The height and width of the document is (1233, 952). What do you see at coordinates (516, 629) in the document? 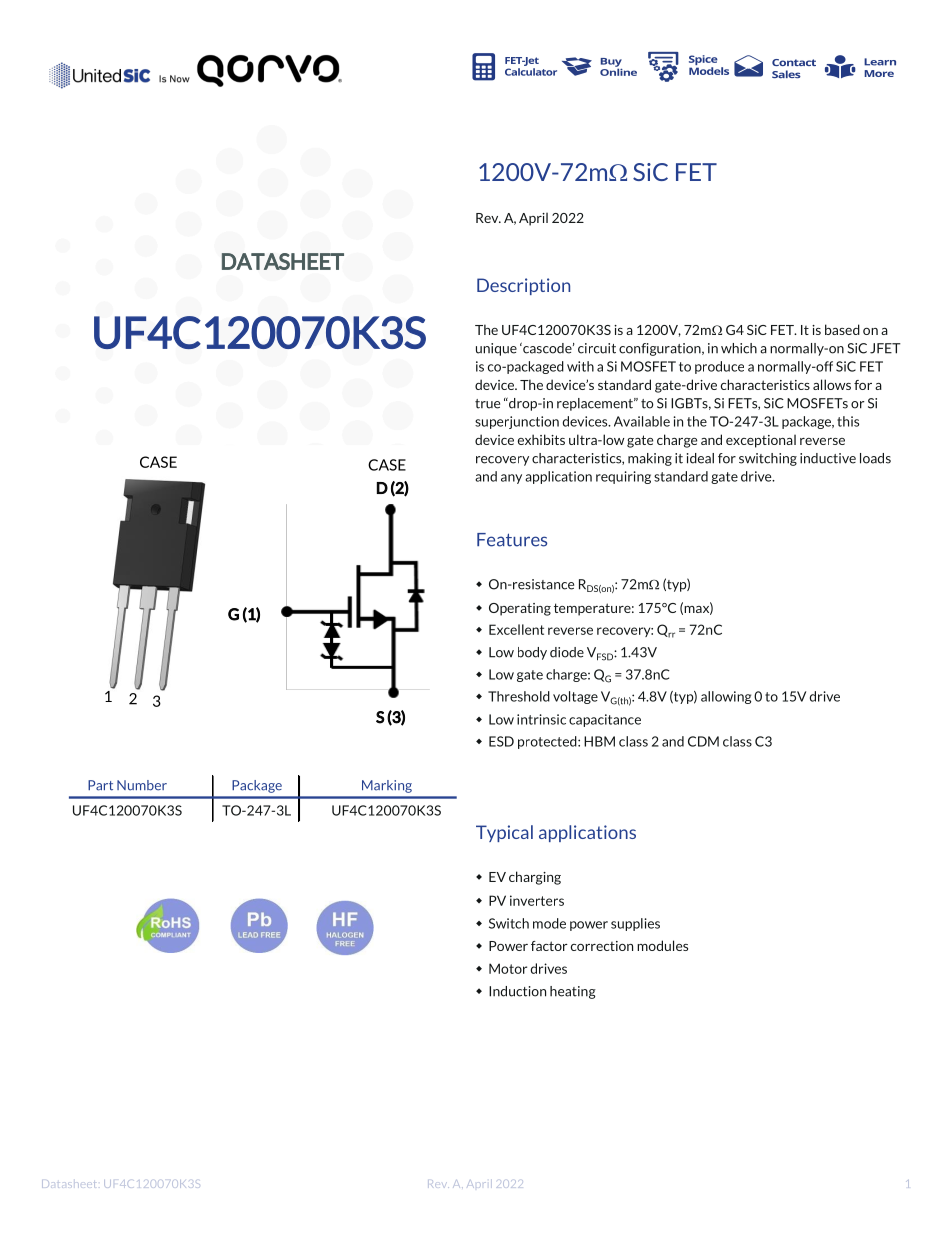
I see `Excellent` at bounding box center [516, 629].
